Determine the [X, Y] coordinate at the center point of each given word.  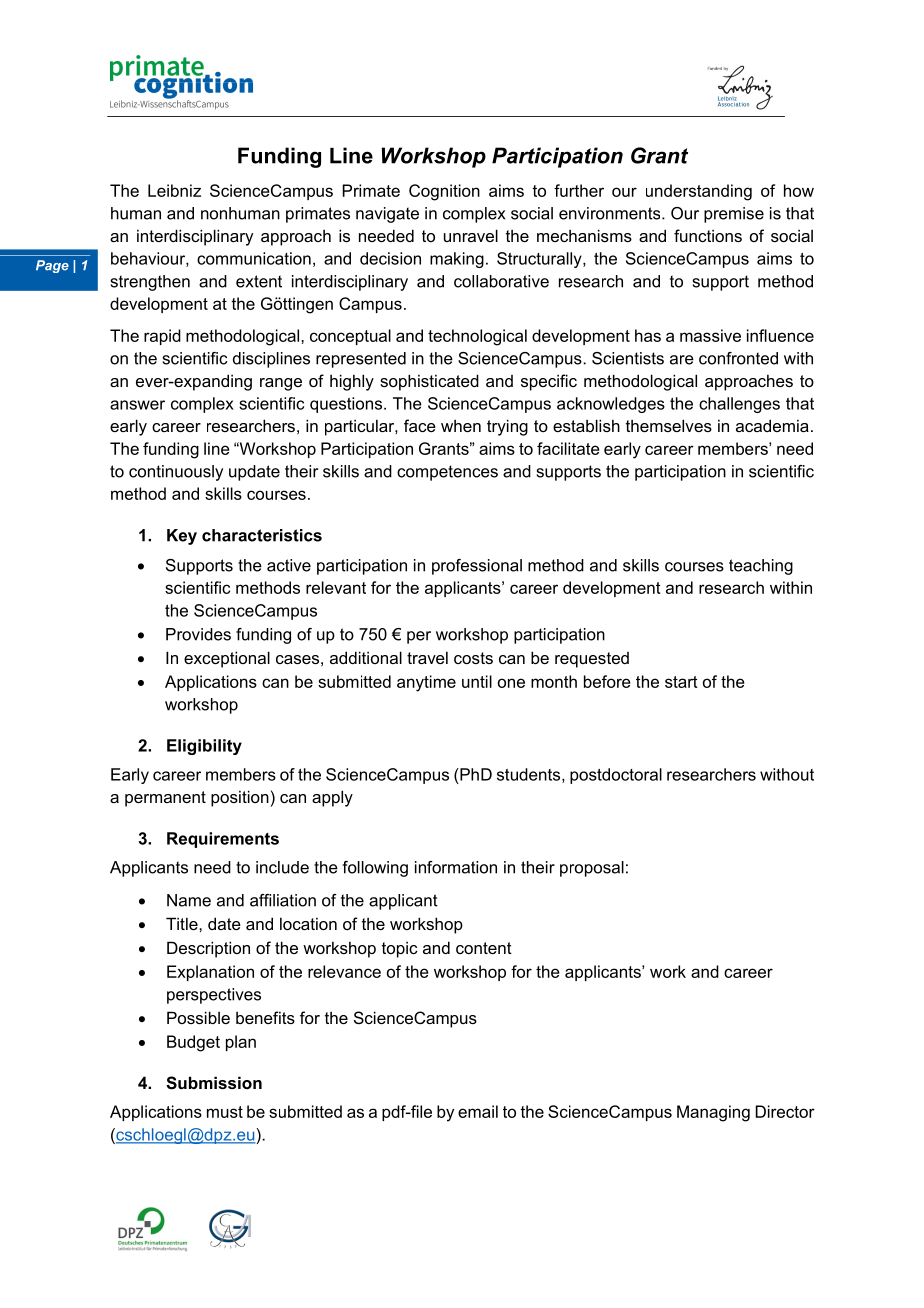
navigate [387, 215]
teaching [761, 567]
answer [137, 405]
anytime [426, 683]
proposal [592, 869]
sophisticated [429, 382]
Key [182, 537]
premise [734, 215]
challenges [739, 405]
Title [183, 923]
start [681, 682]
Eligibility [204, 747]
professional [477, 567]
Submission [214, 1083]
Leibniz [174, 190]
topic [399, 949]
